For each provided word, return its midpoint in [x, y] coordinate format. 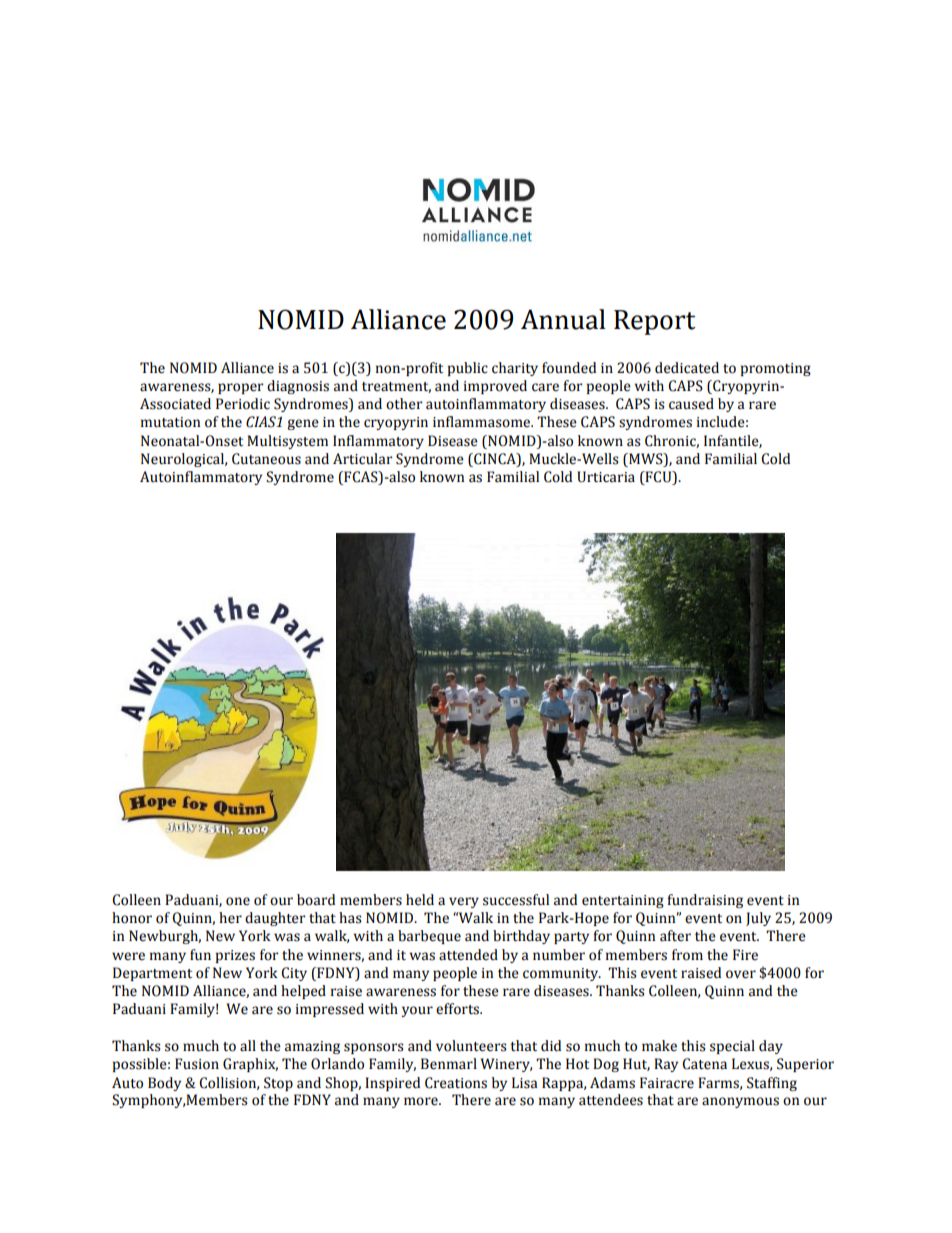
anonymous [740, 1102]
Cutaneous [266, 459]
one [238, 901]
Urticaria [606, 477]
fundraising [705, 901]
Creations [456, 1083]
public [468, 369]
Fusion [197, 1064]
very [464, 902]
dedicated [687, 368]
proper [241, 388]
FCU [658, 478]
